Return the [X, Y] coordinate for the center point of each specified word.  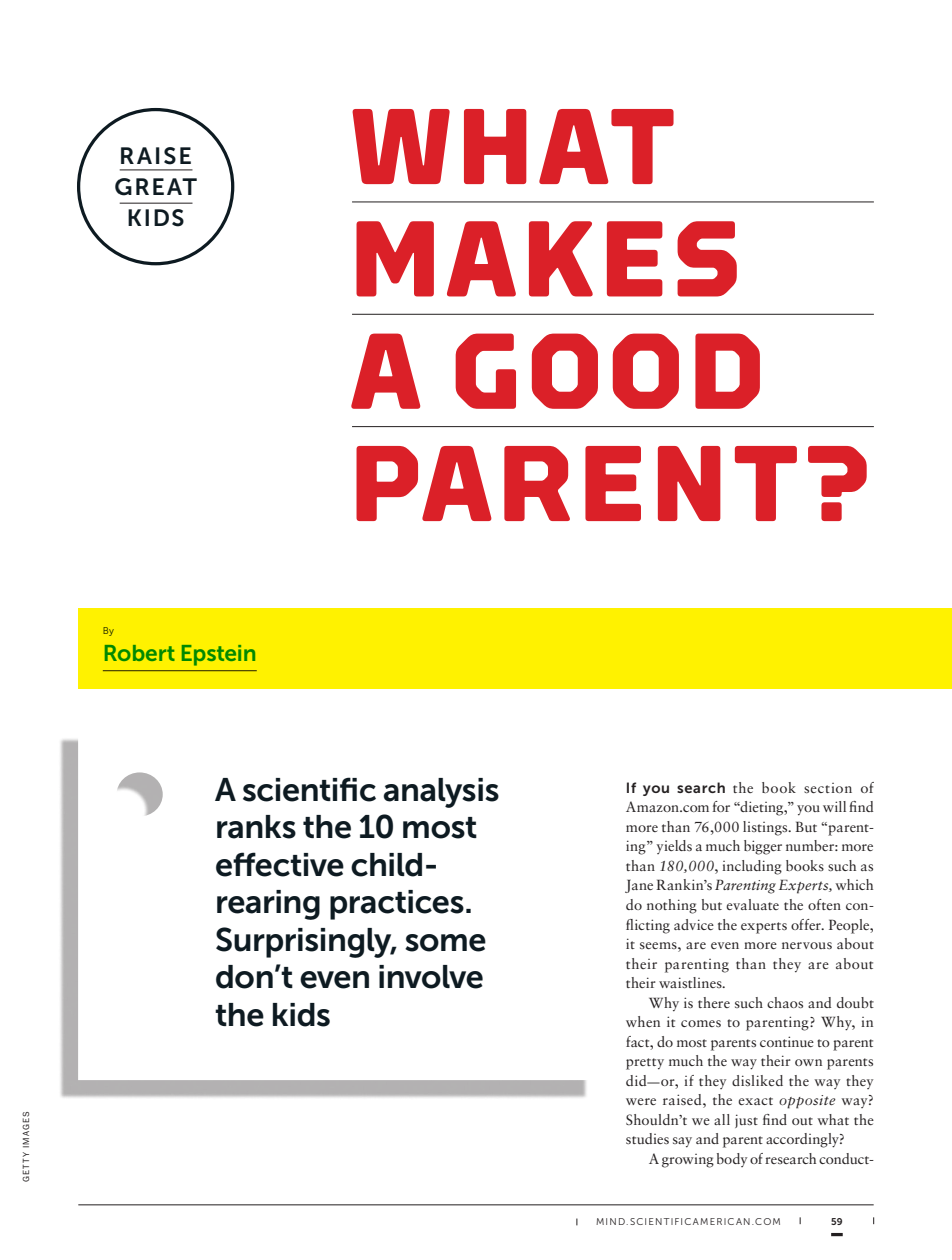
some [445, 943]
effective [280, 864]
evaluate [752, 904]
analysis [441, 793]
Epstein [218, 655]
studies [647, 1138]
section [828, 788]
